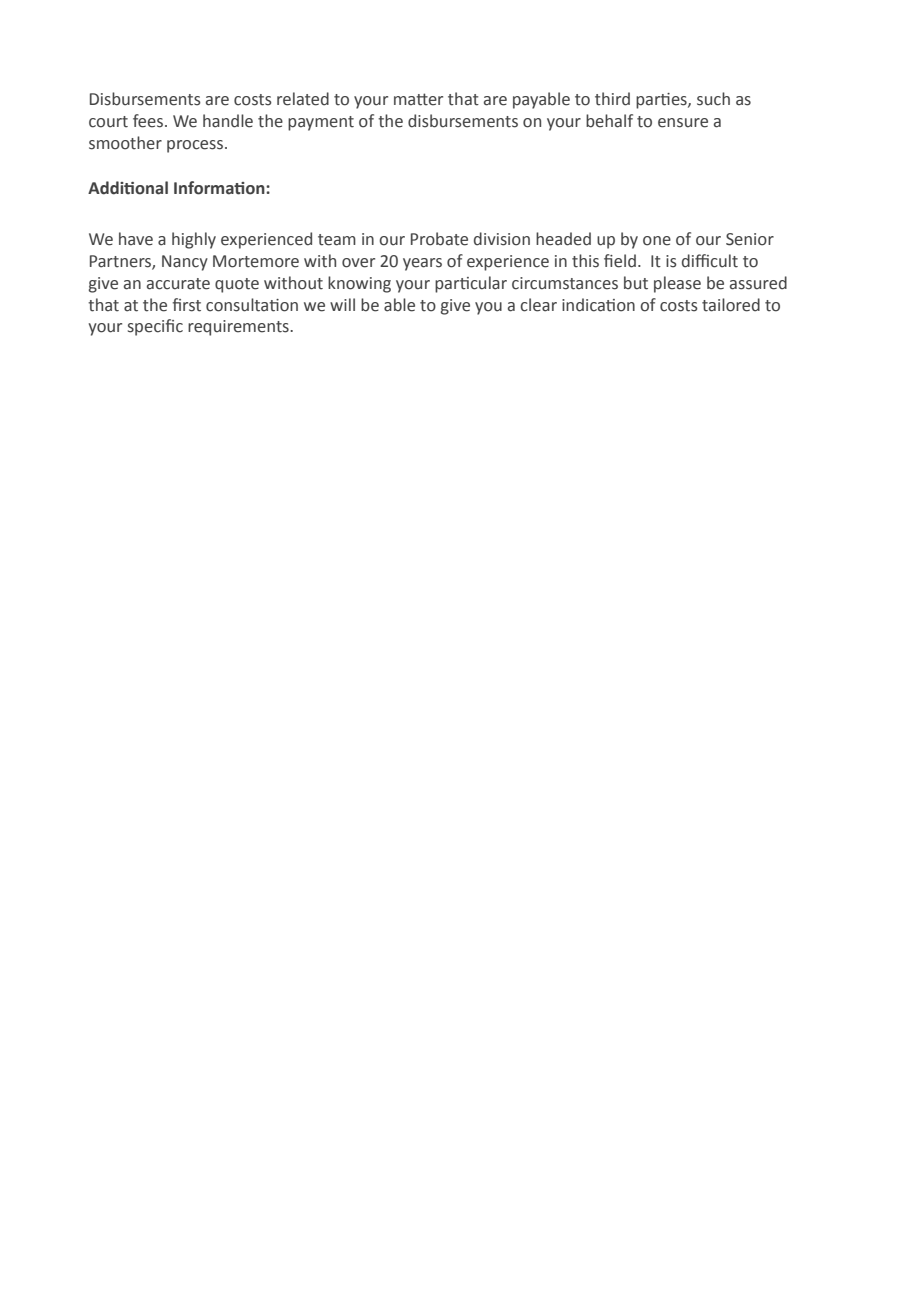 Image resolution: width=924 pixels, height=1308 pixels. What do you see at coordinates (196, 146) in the screenshot?
I see `process` at bounding box center [196, 146].
